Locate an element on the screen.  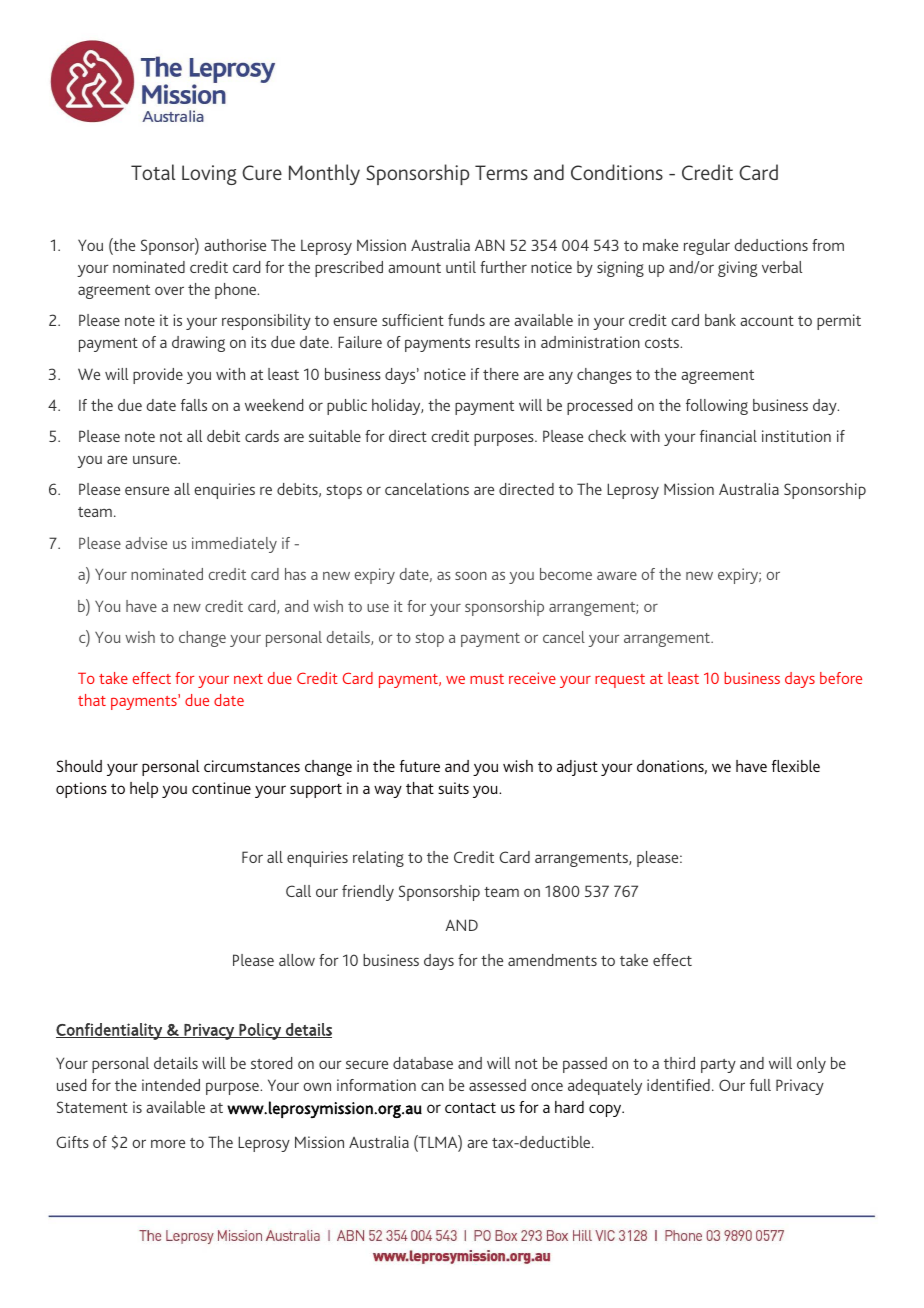
deductions is located at coordinates (771, 245).
